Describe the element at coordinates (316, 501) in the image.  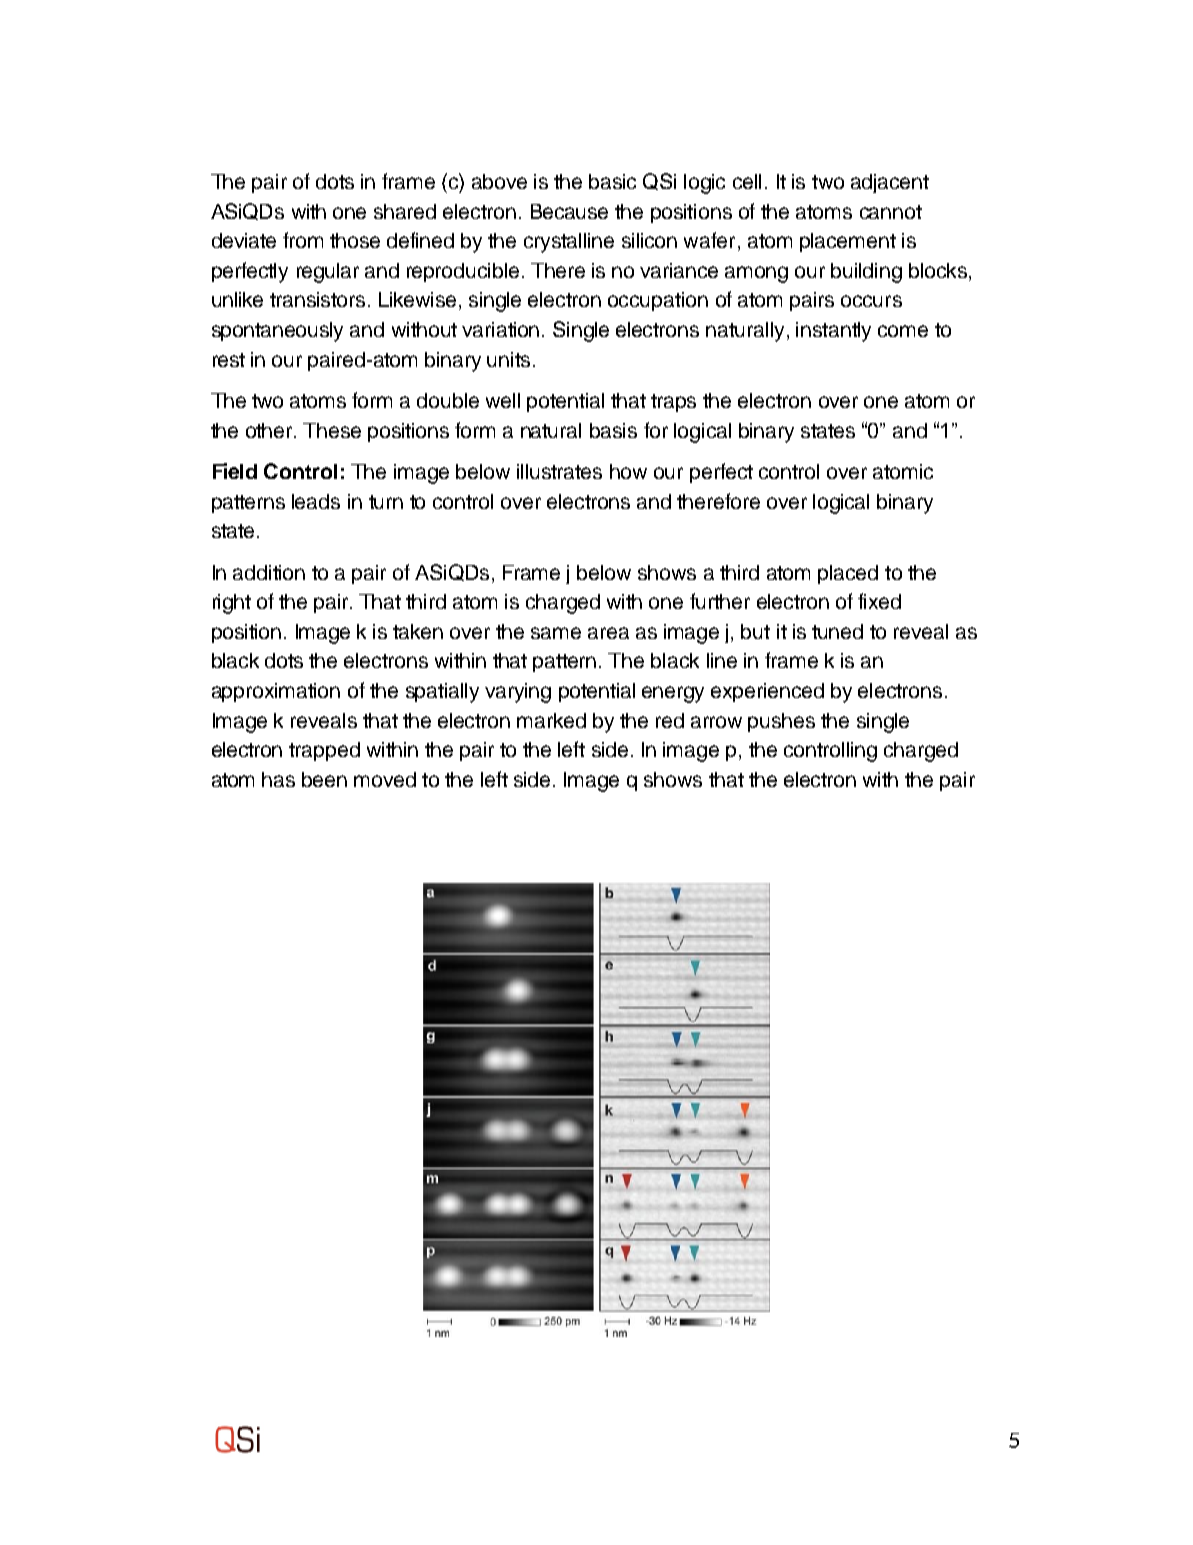
I see `leads` at that location.
